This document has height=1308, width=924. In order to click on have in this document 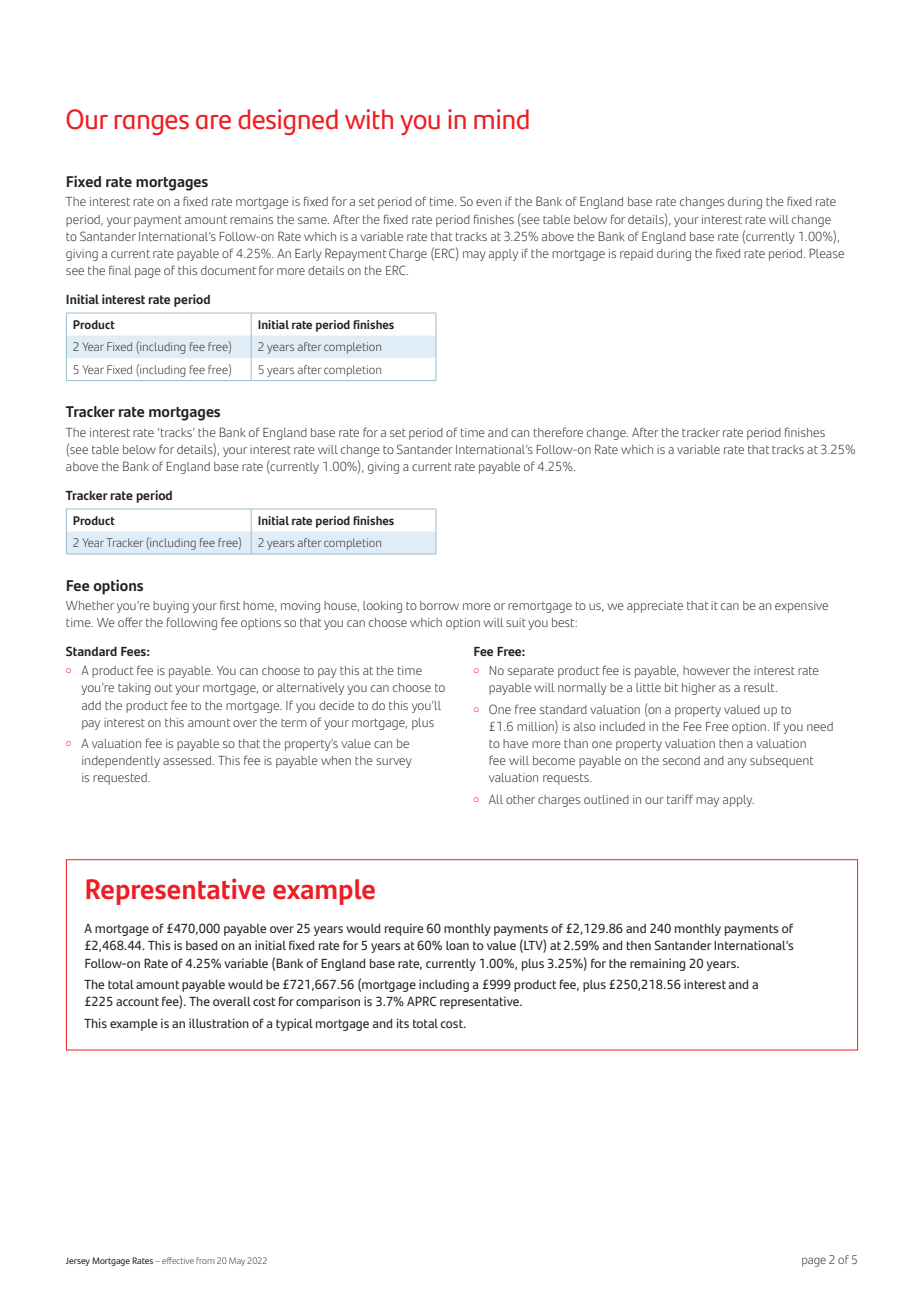, I will do `click(515, 743)`.
